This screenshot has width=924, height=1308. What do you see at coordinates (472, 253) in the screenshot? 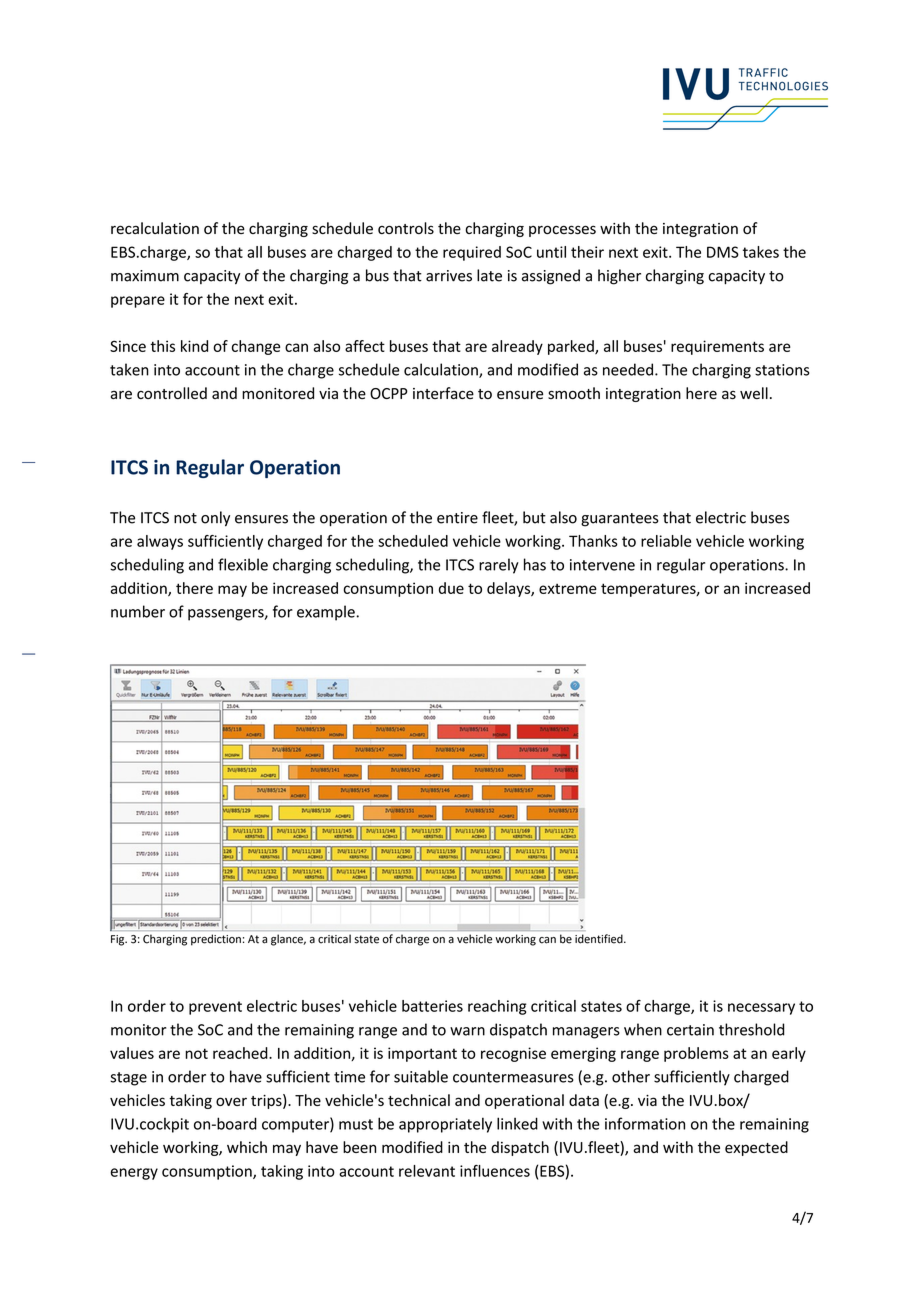
I see `required` at bounding box center [472, 253].
